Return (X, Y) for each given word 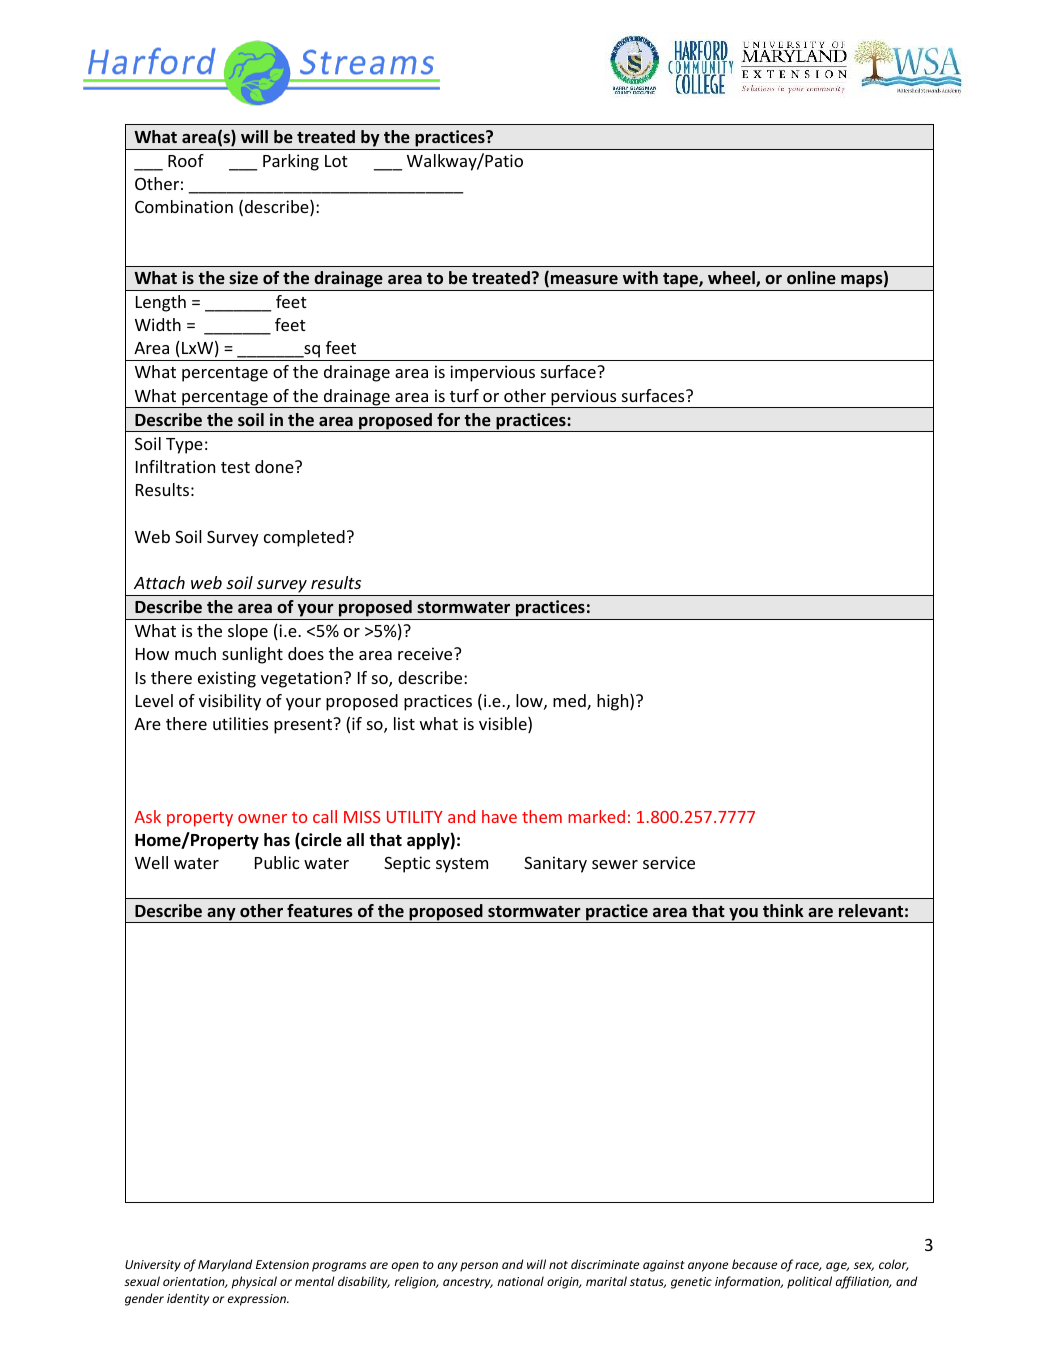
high (614, 702)
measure (583, 281)
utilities (240, 723)
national (520, 1281)
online (811, 277)
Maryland (225, 1265)
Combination (184, 206)
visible (504, 725)
